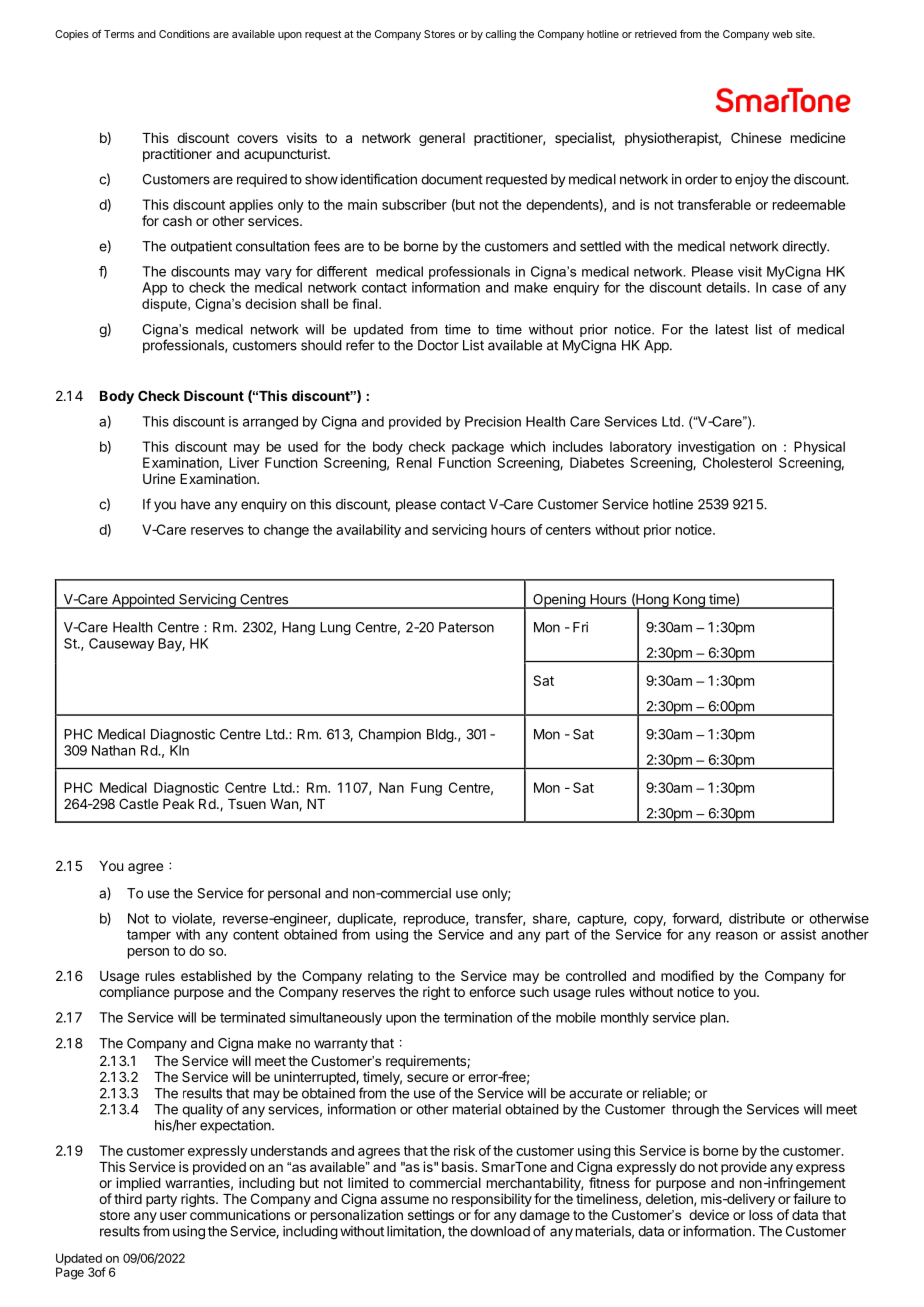 Image resolution: width=924 pixels, height=1307 pixels. Describe the element at coordinates (709, 1214) in the screenshot. I see `device` at that location.
